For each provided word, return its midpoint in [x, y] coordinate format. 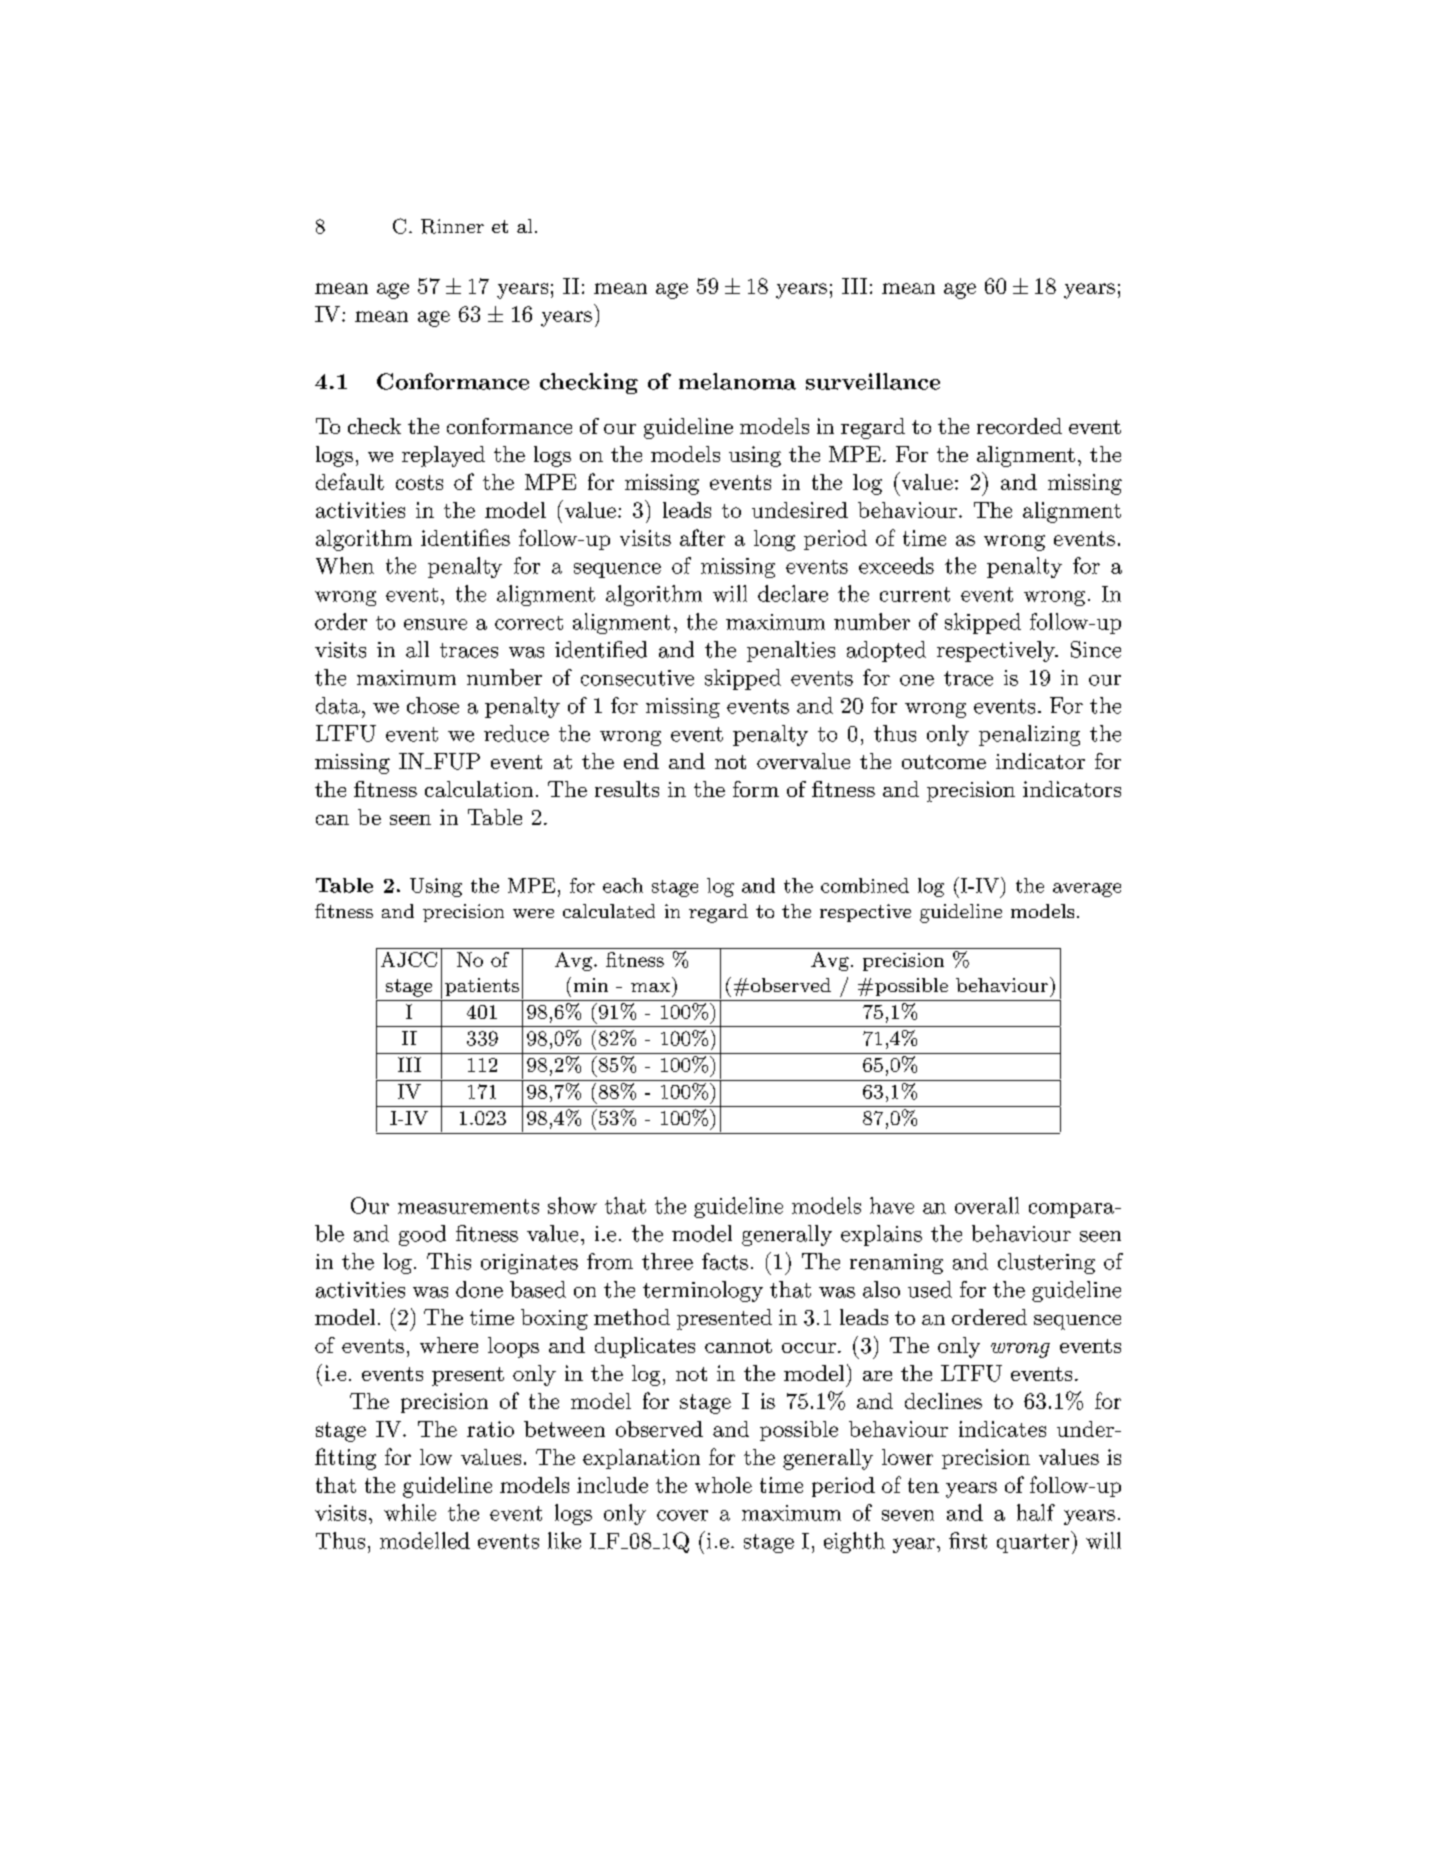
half [1036, 1512]
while [410, 1512]
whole [723, 1485]
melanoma [737, 381]
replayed [443, 456]
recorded [1019, 426]
